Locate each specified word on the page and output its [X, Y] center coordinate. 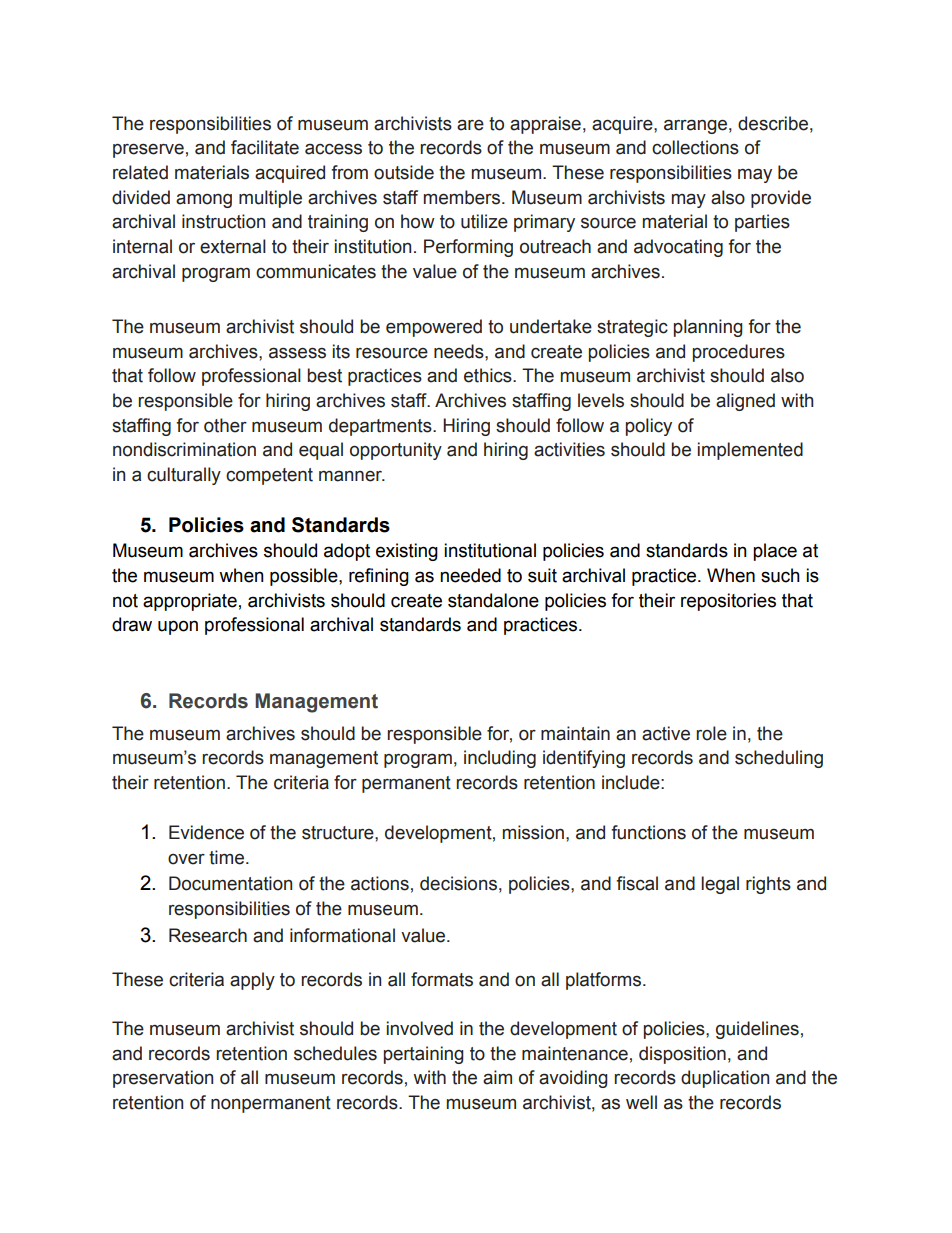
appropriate [190, 602]
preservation [163, 1079]
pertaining [424, 1055]
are [470, 125]
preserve [148, 151]
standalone [493, 600]
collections [695, 147]
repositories [728, 602]
